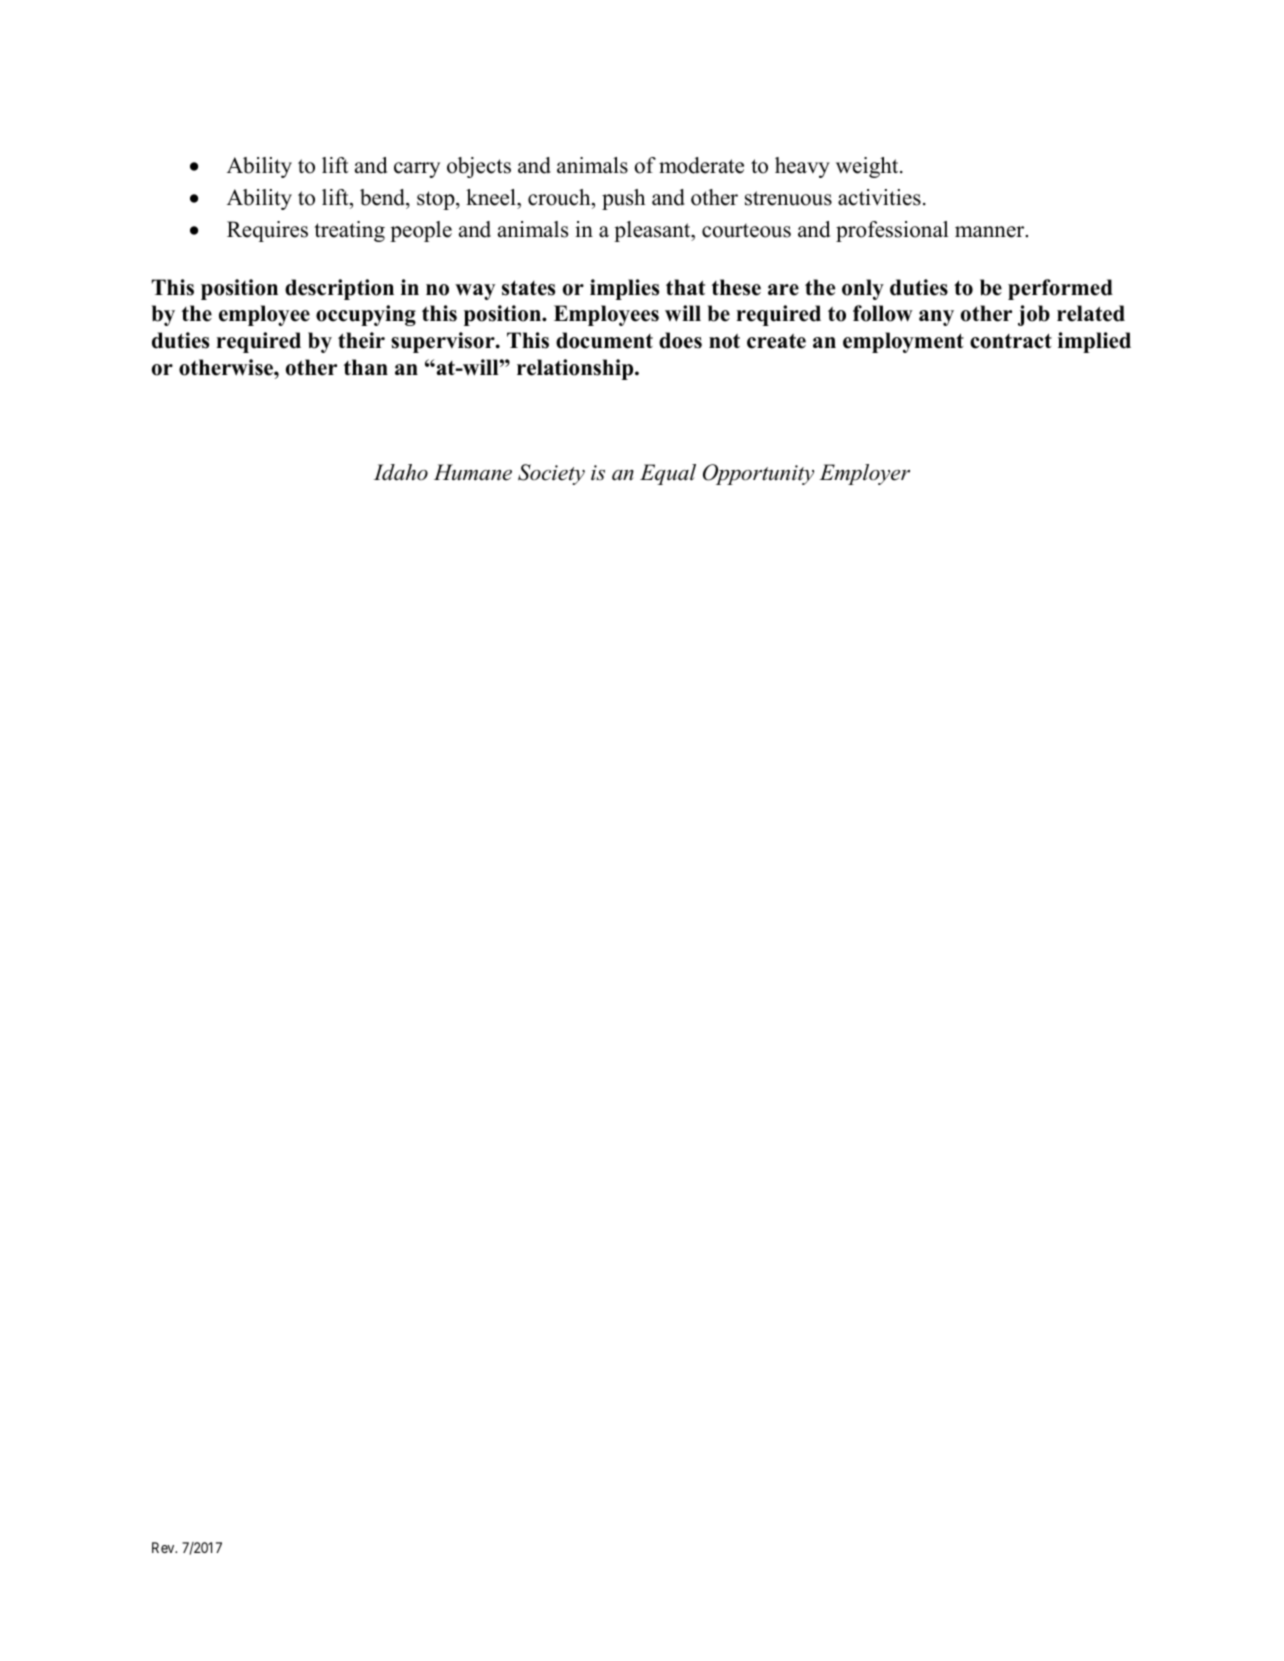 This screenshot has height=1661, width=1284. Describe the element at coordinates (623, 199) in the screenshot. I see `push` at that location.
